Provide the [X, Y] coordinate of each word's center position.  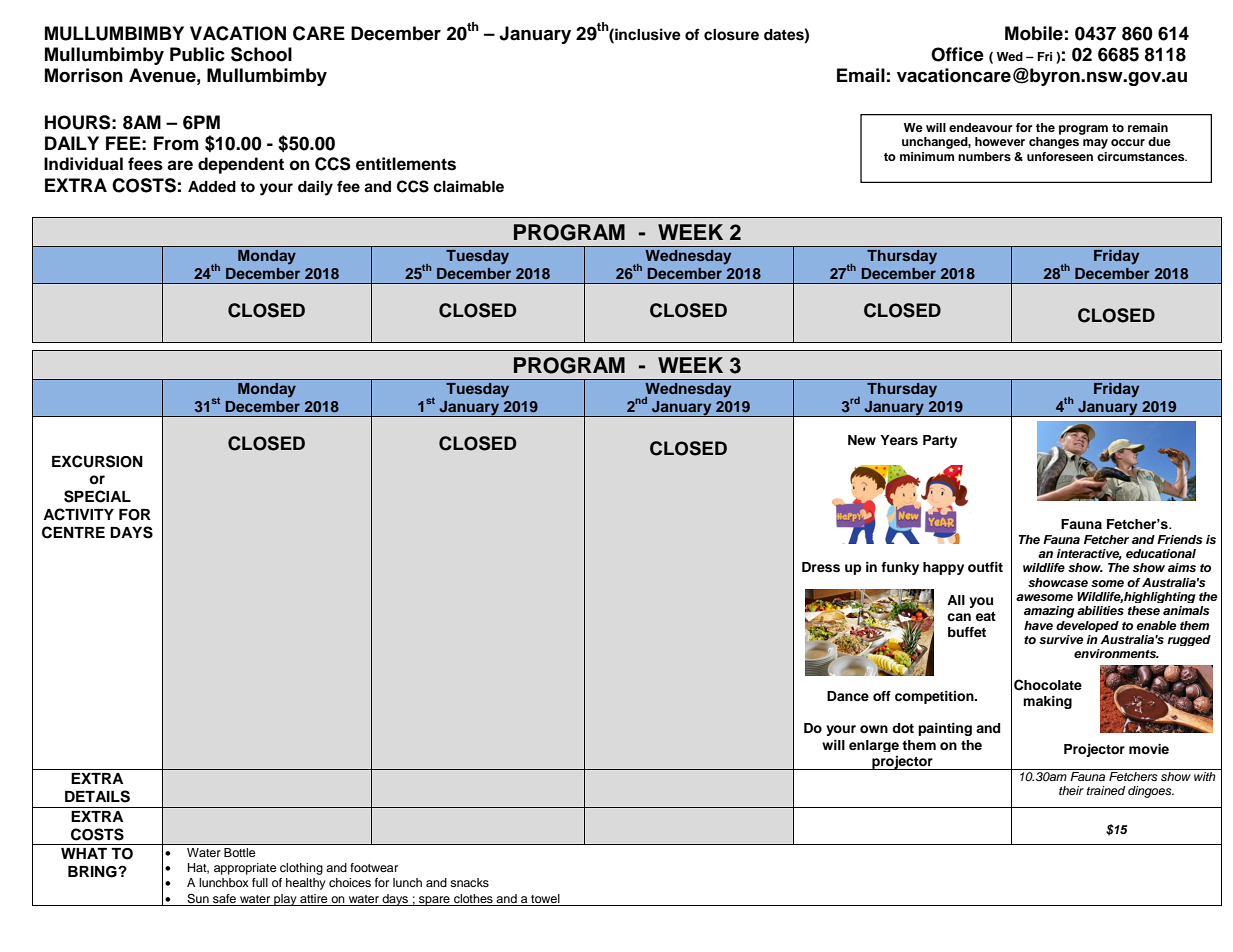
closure [731, 35]
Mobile [1034, 33]
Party [940, 441]
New [862, 440]
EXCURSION [97, 461]
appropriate [245, 869]
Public [197, 54]
